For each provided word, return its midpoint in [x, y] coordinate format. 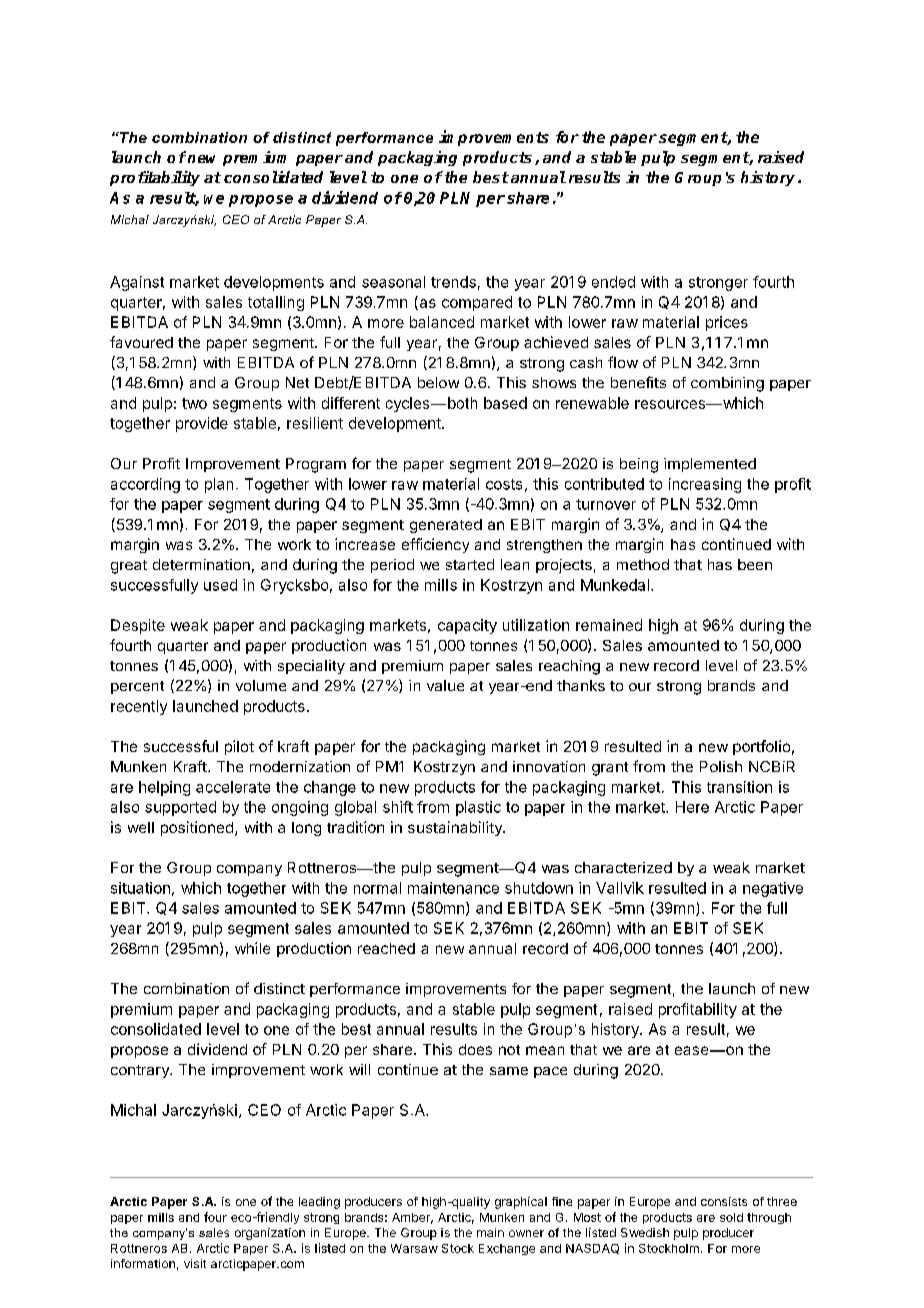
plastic [478, 808]
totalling [276, 303]
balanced [442, 322]
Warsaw [414, 1248]
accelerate [233, 787]
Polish [721, 766]
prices [727, 323]
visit [195, 1263]
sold [731, 1217]
